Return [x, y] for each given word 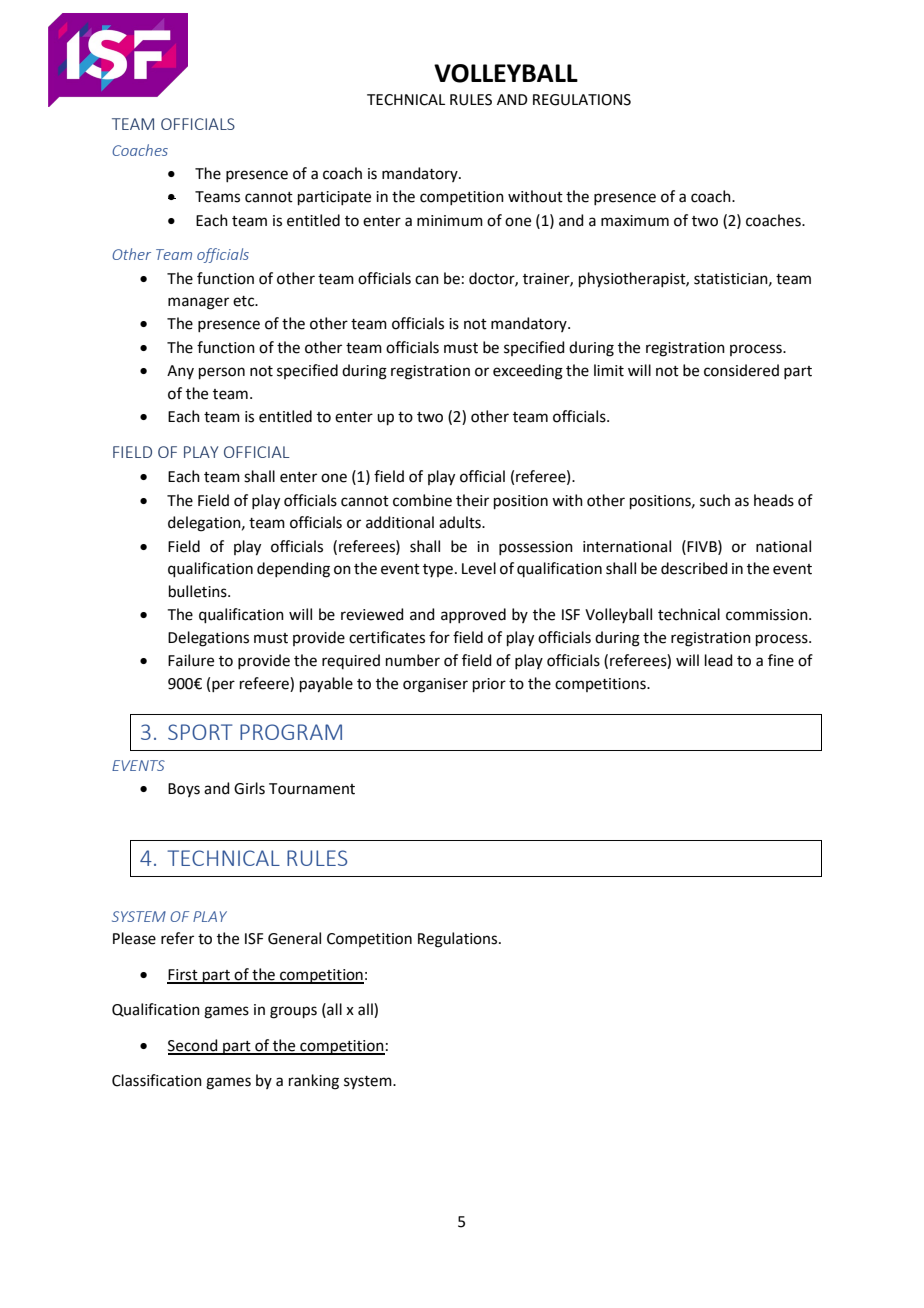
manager [198, 303]
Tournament [312, 789]
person [222, 373]
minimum [450, 221]
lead [719, 660]
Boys [184, 790]
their [472, 500]
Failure [191, 660]
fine [781, 660]
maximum [635, 221]
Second [194, 1046]
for [439, 637]
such [715, 500]
